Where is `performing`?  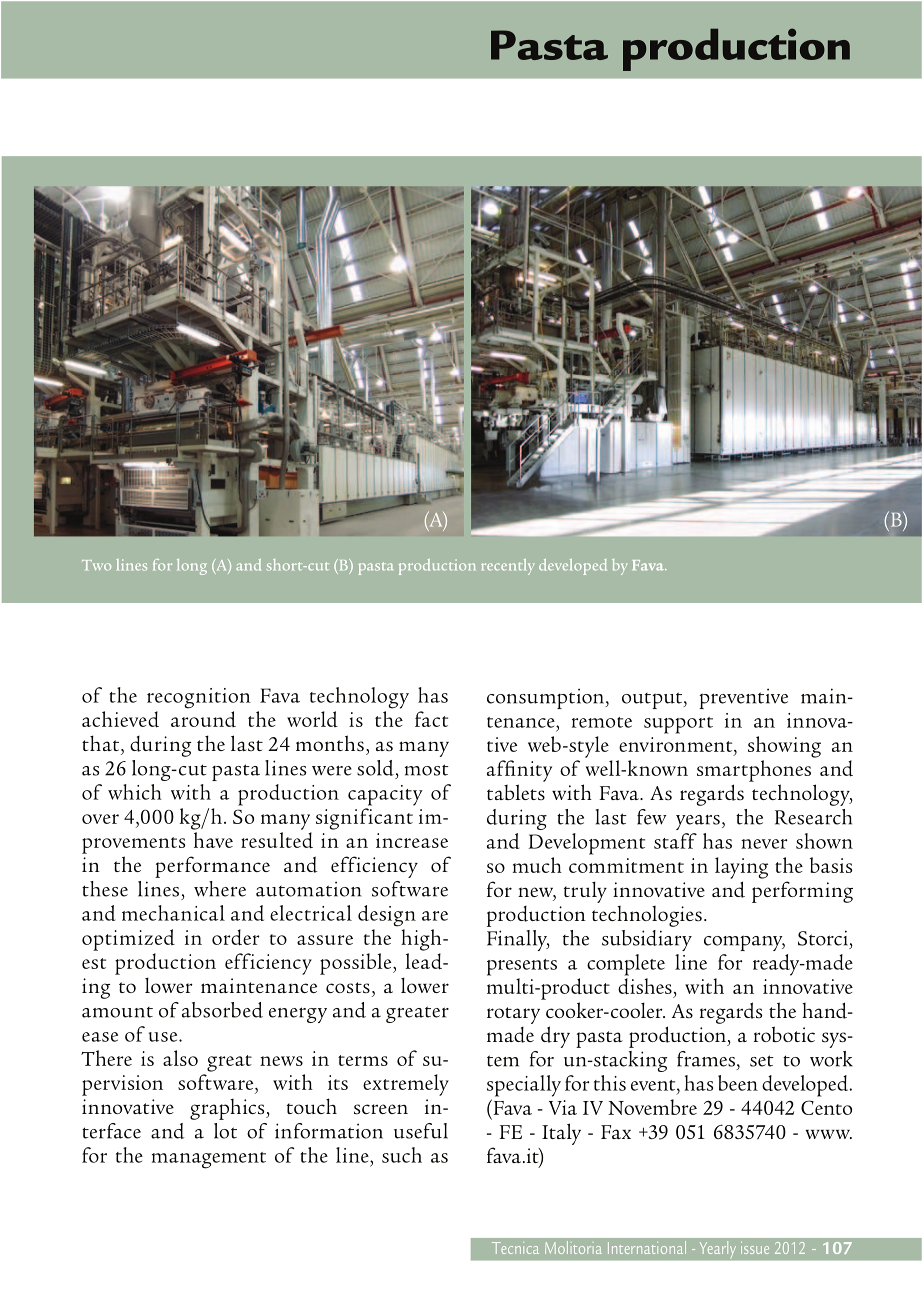 performing is located at coordinates (802, 892).
